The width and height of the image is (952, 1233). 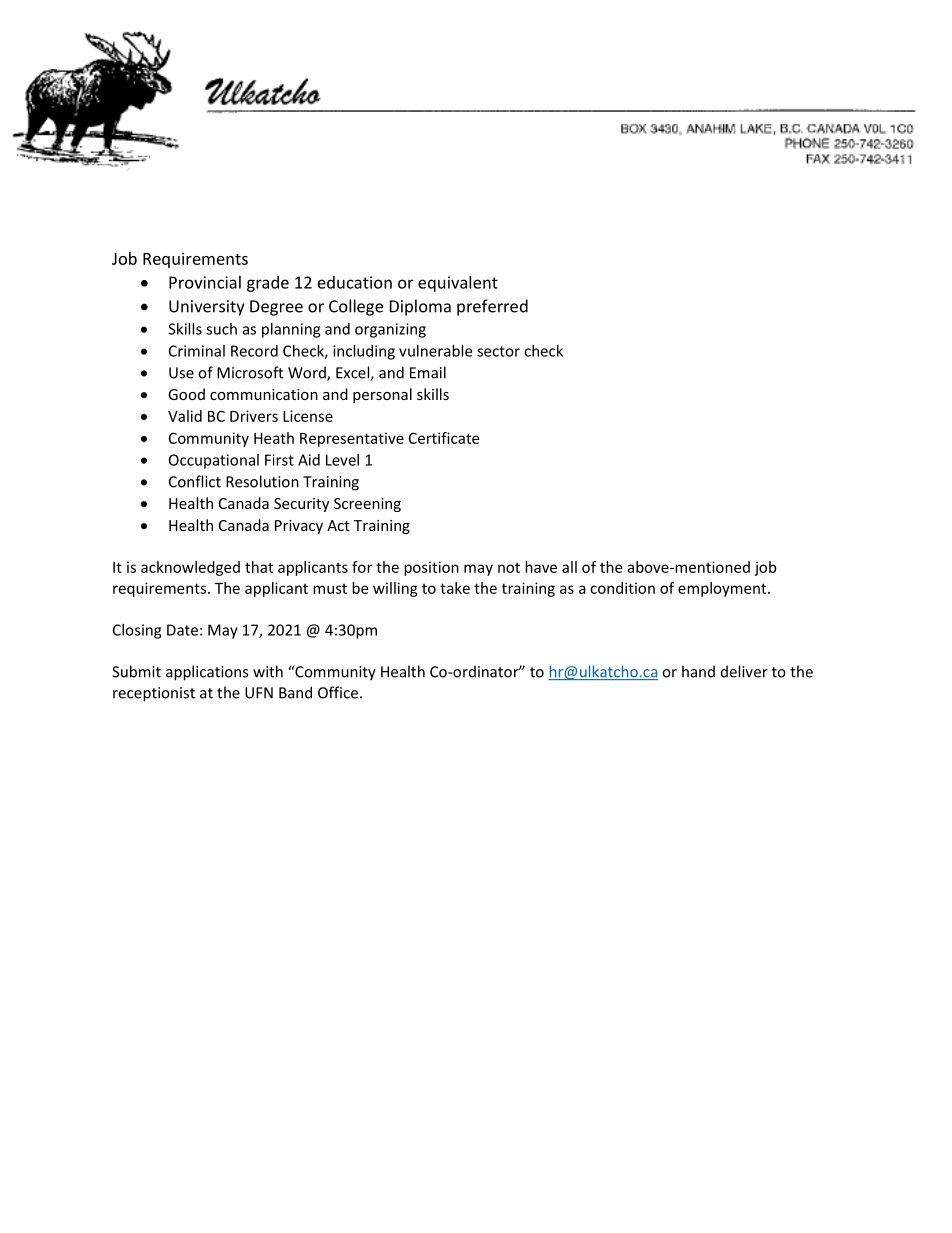 I want to click on Office, so click(x=338, y=692).
